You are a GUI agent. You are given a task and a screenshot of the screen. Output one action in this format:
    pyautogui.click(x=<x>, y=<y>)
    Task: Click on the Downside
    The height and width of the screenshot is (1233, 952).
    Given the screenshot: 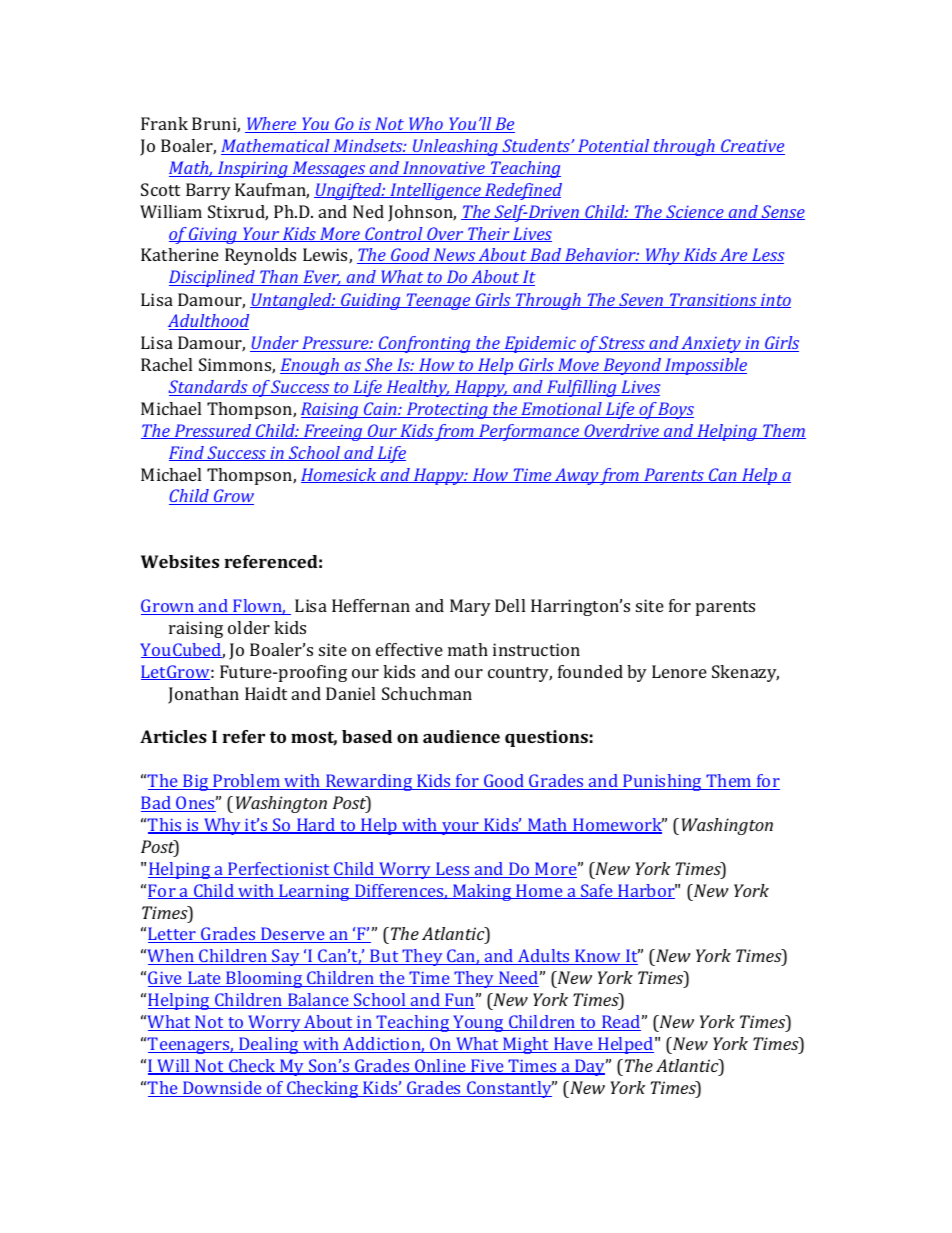 What is the action you would take?
    pyautogui.click(x=222, y=1089)
